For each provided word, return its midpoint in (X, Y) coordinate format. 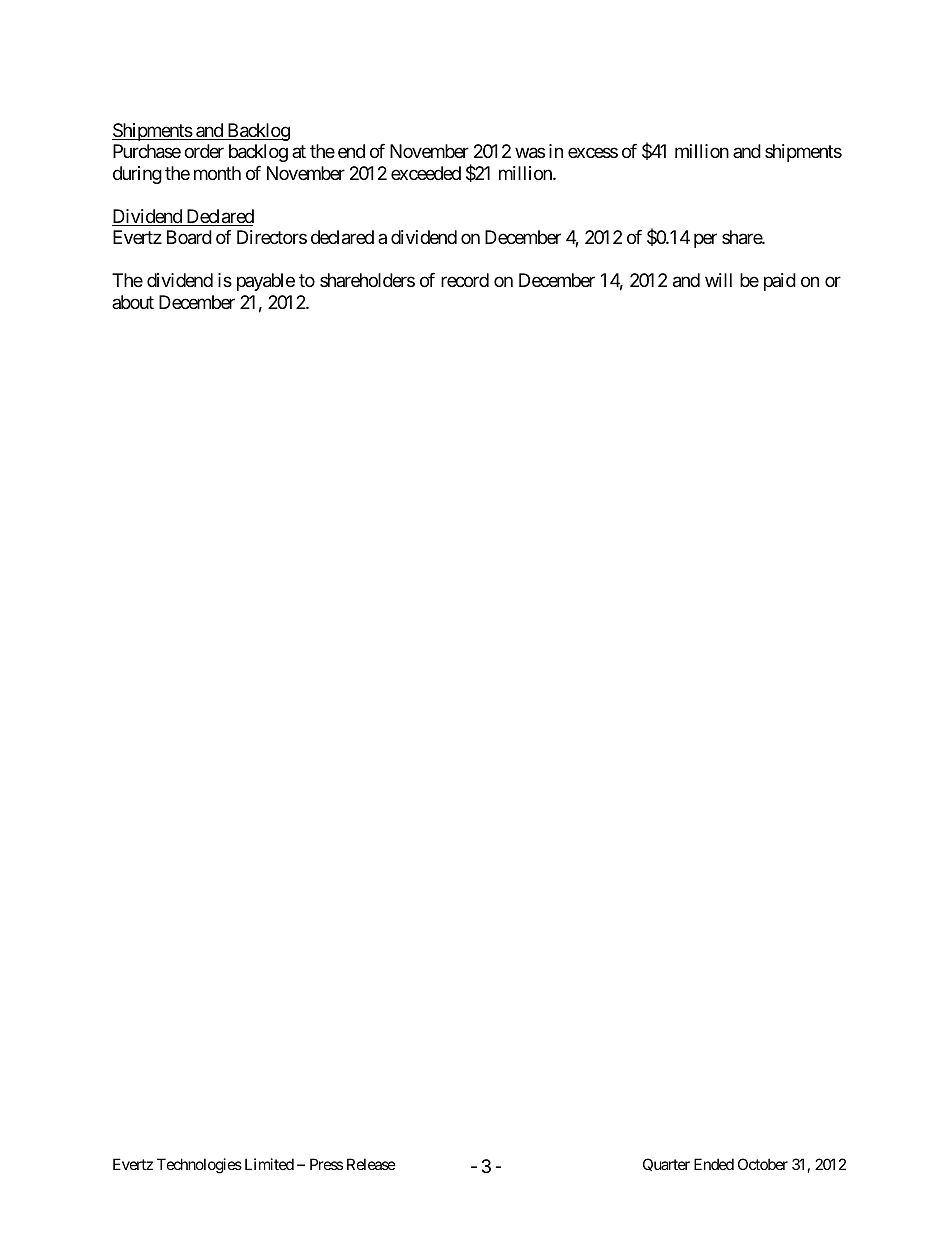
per (705, 241)
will (718, 280)
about (133, 302)
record (465, 280)
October (763, 1164)
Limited (269, 1164)
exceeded (426, 173)
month (217, 173)
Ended (714, 1164)
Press (326, 1164)
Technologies (199, 1166)
